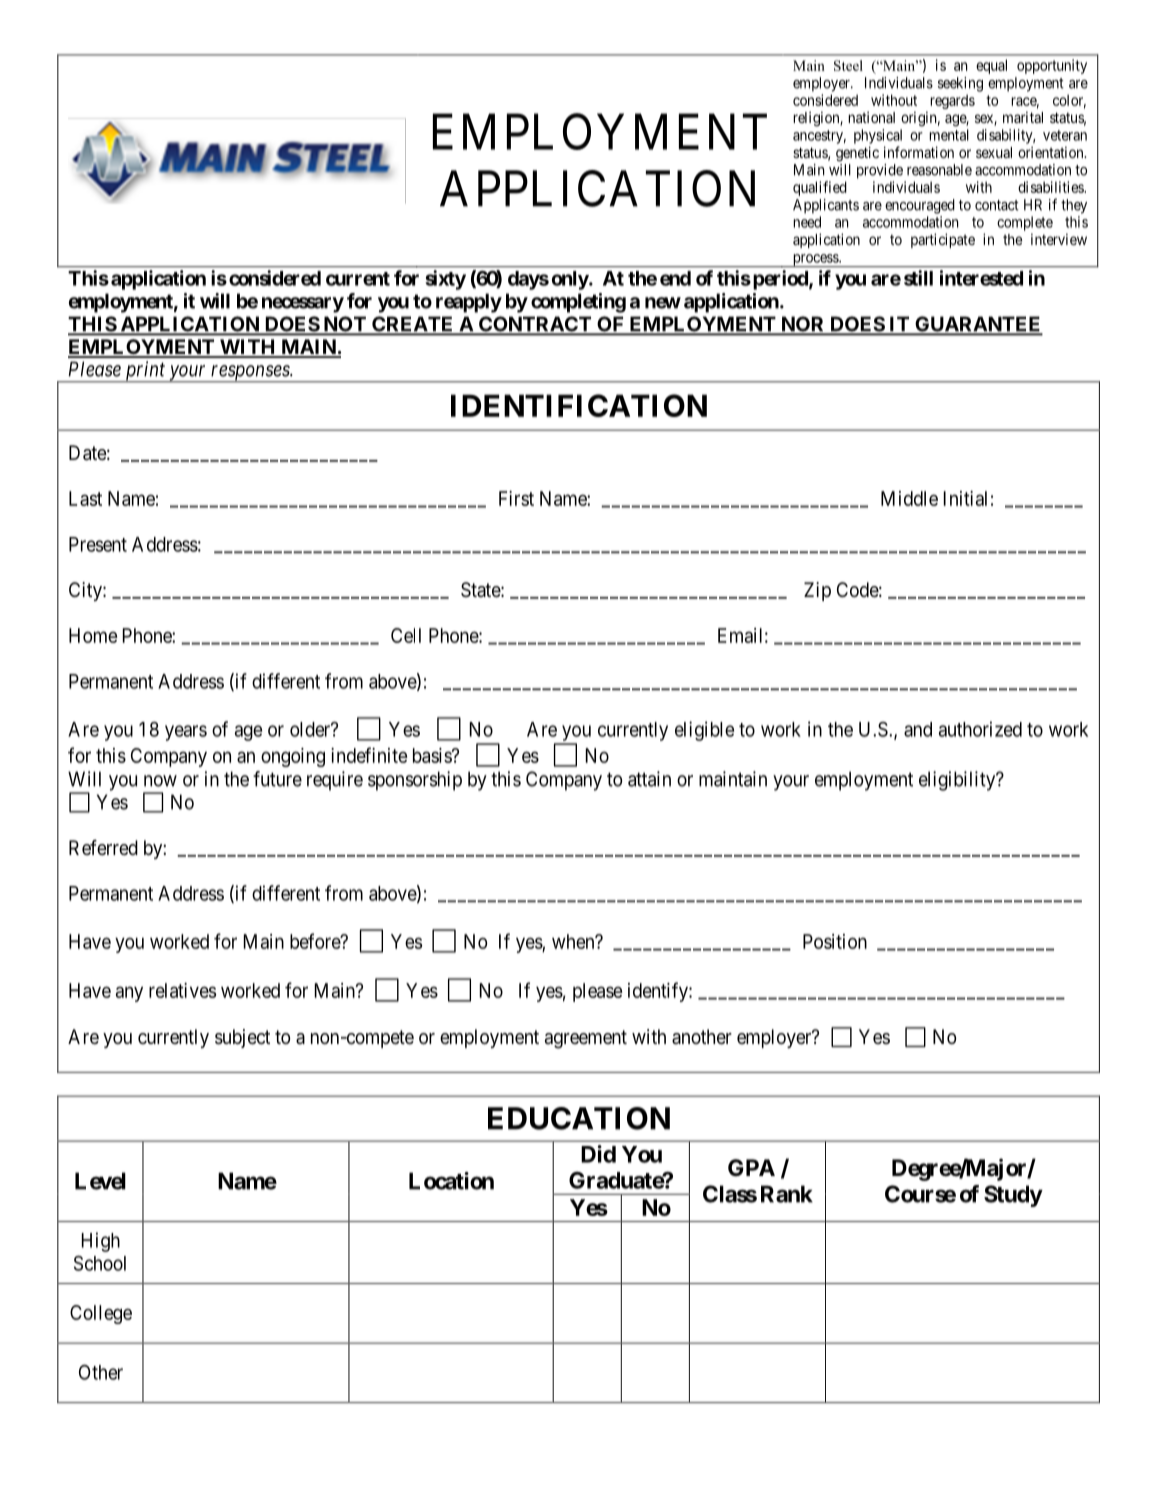  I want to click on School, so click(100, 1263).
